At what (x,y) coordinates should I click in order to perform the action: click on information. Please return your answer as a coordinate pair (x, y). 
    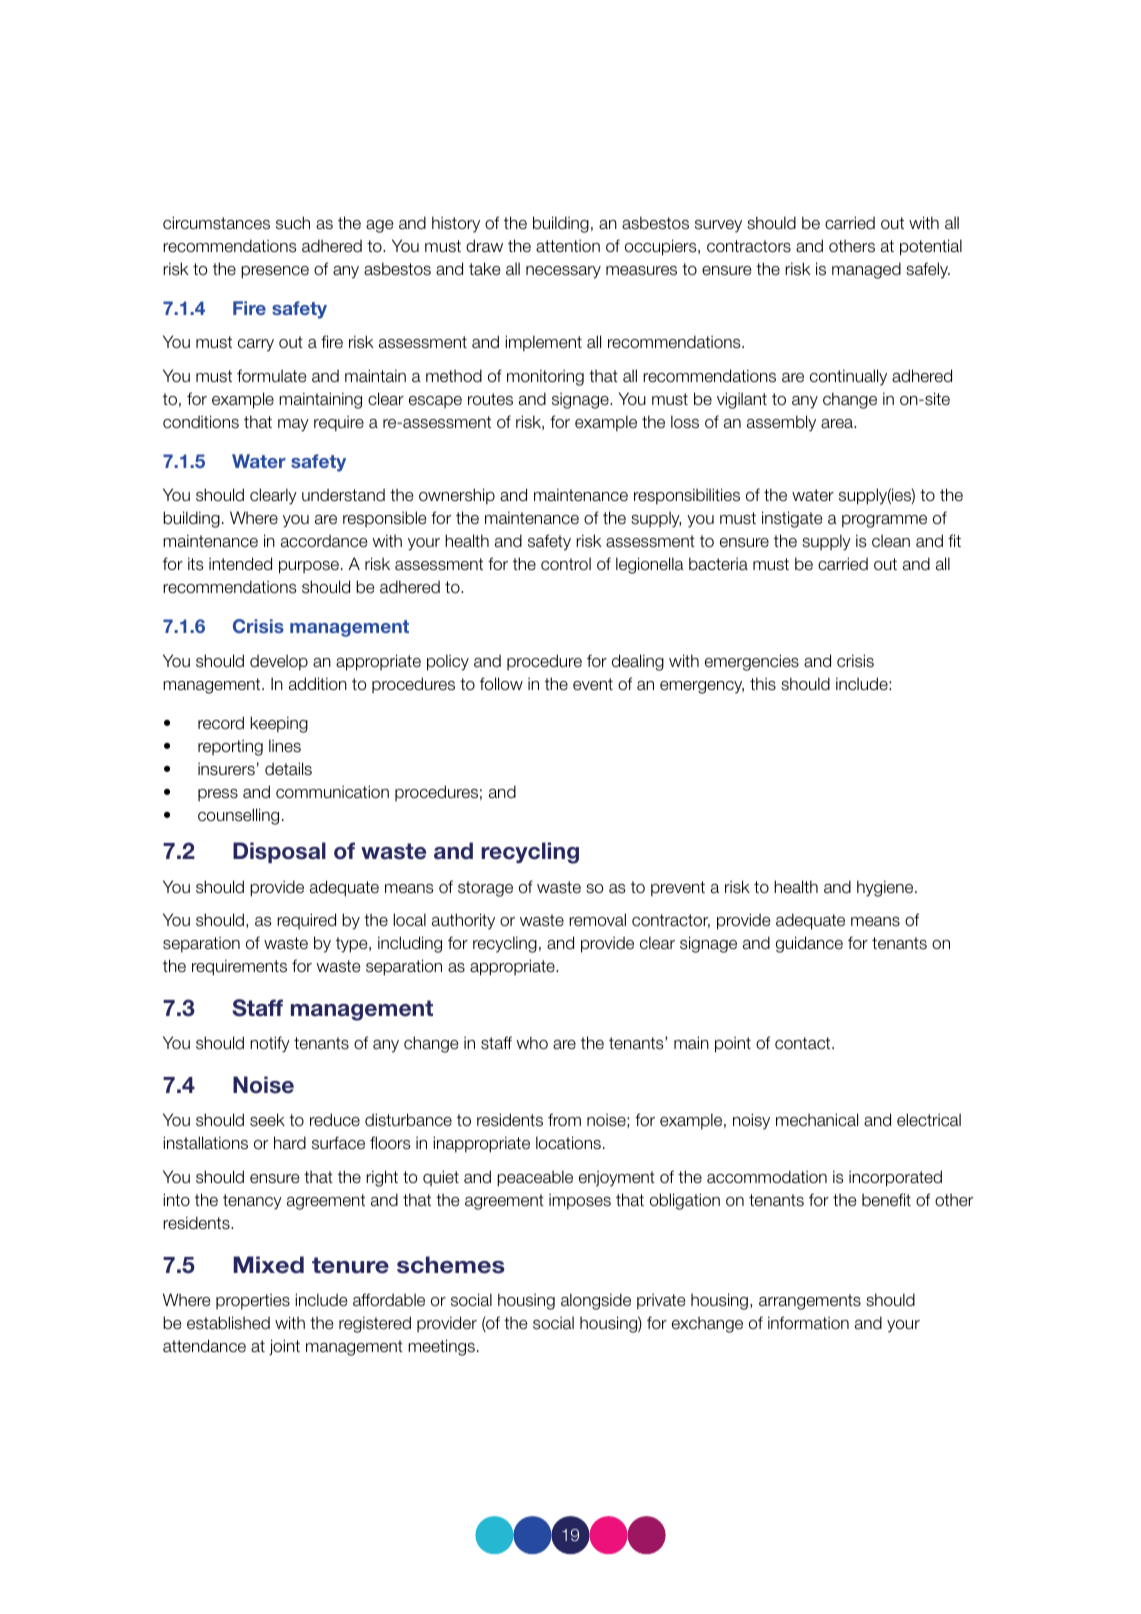
    Looking at the image, I should click on (808, 1323).
